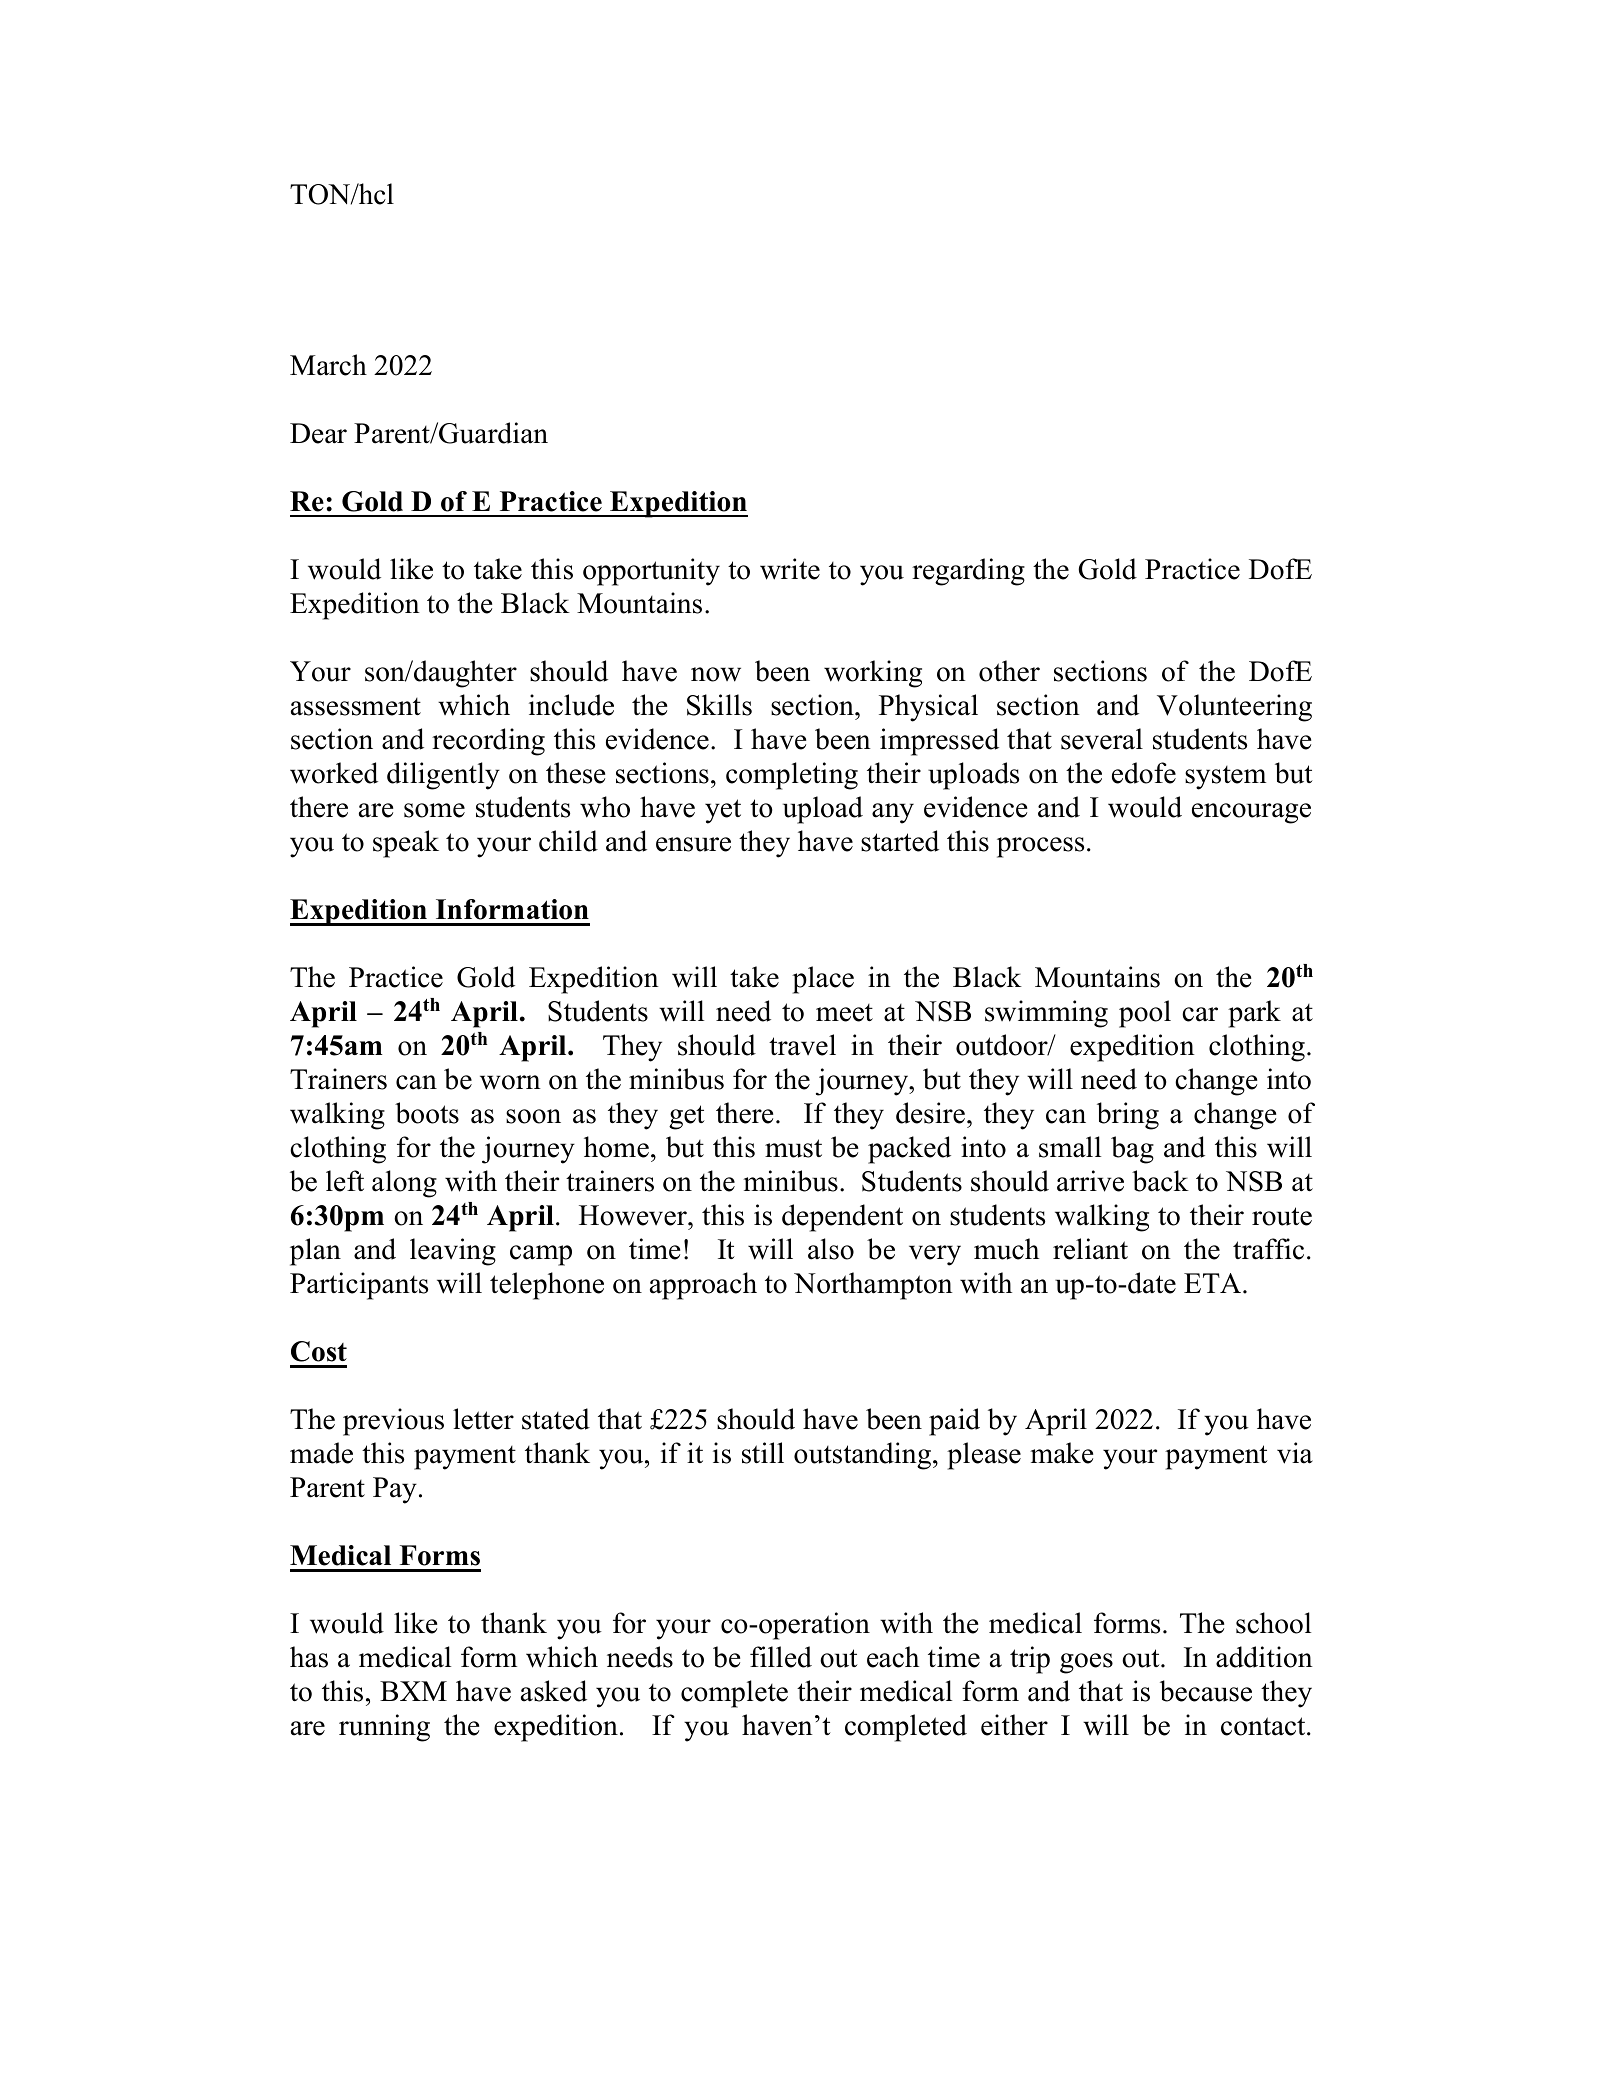  Describe the element at coordinates (763, 1453) in the screenshot. I see `still` at that location.
